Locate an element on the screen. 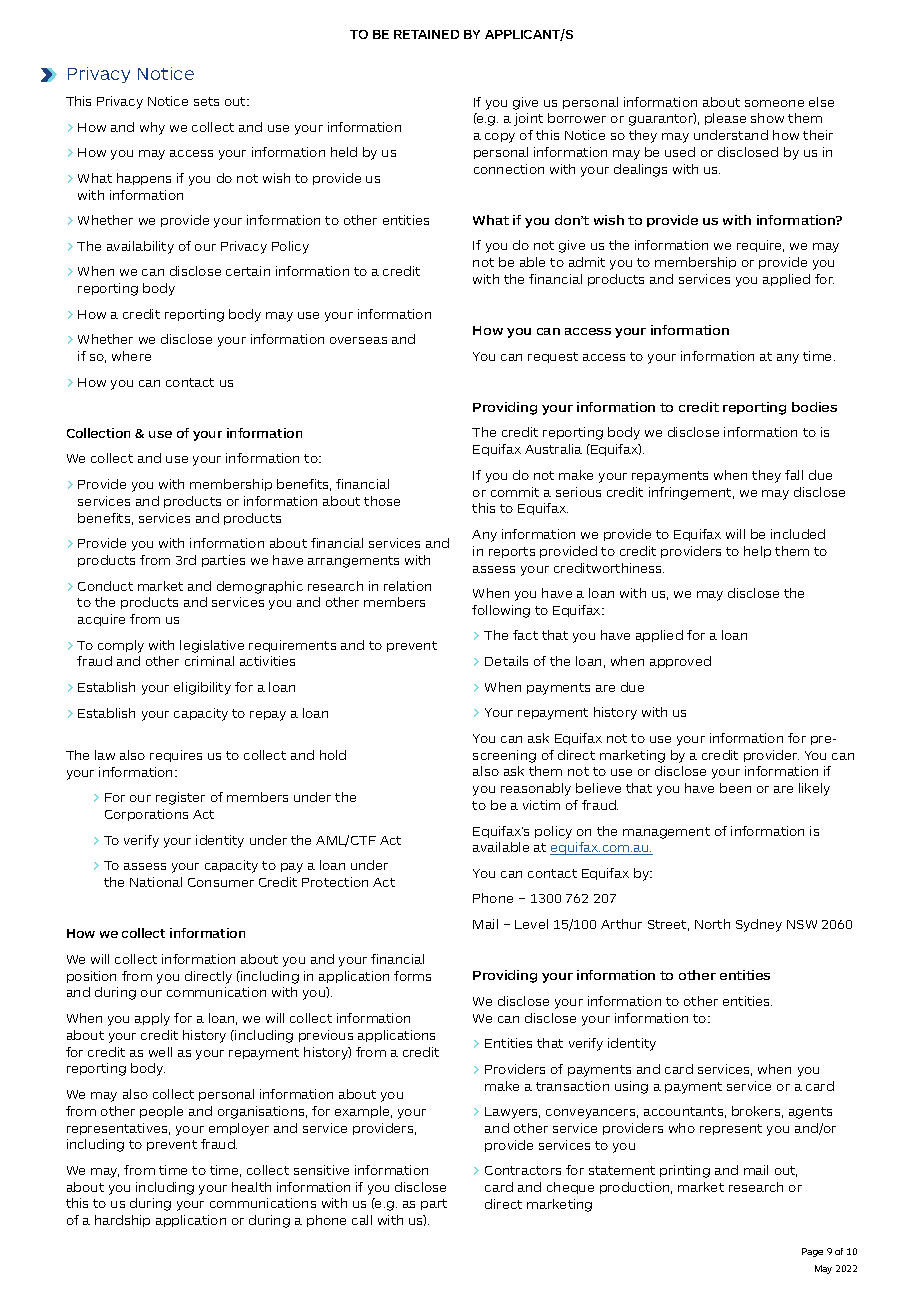 This screenshot has width=924, height=1308. someone is located at coordinates (774, 103).
